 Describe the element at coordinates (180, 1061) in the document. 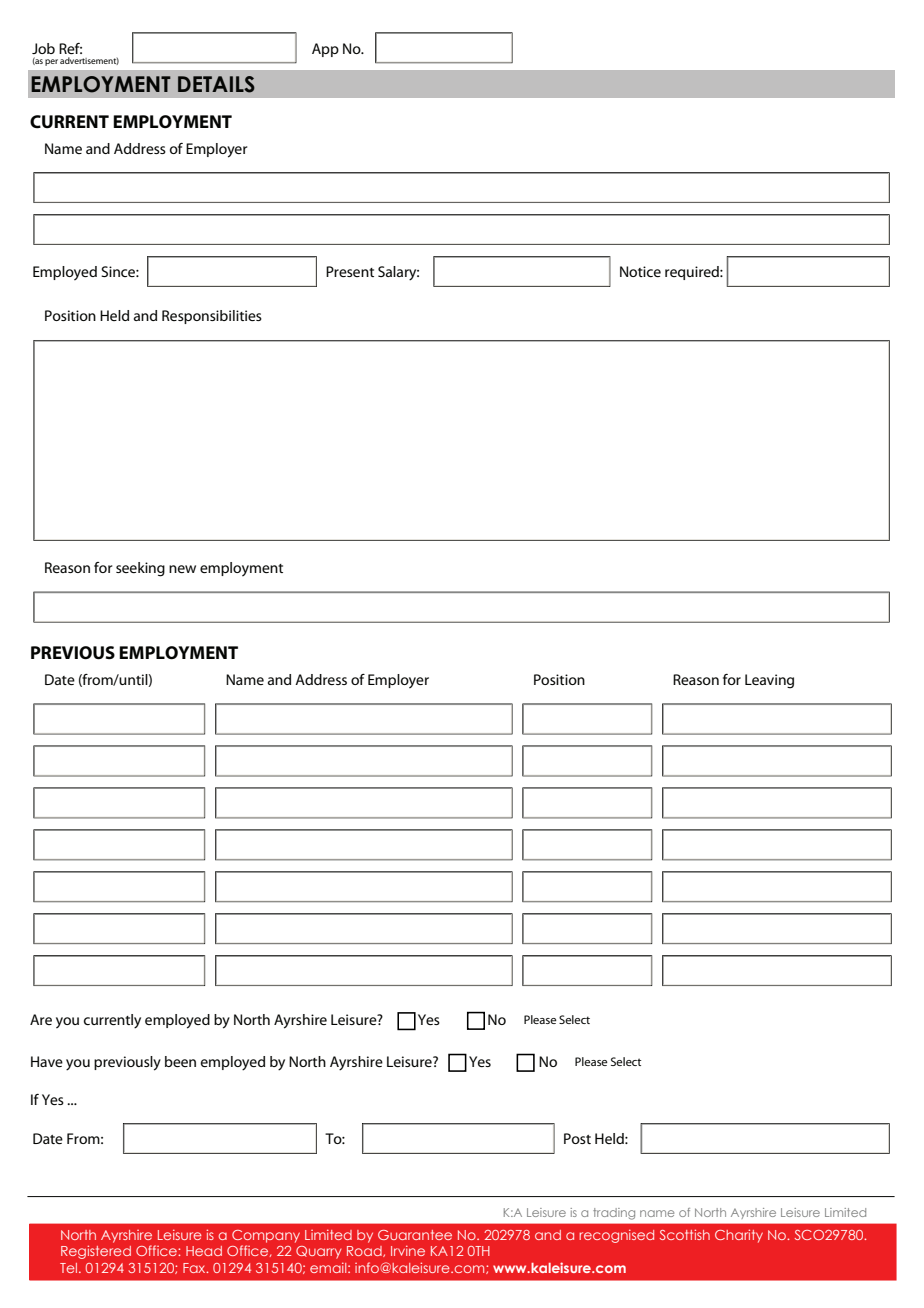

I see `been` at that location.
